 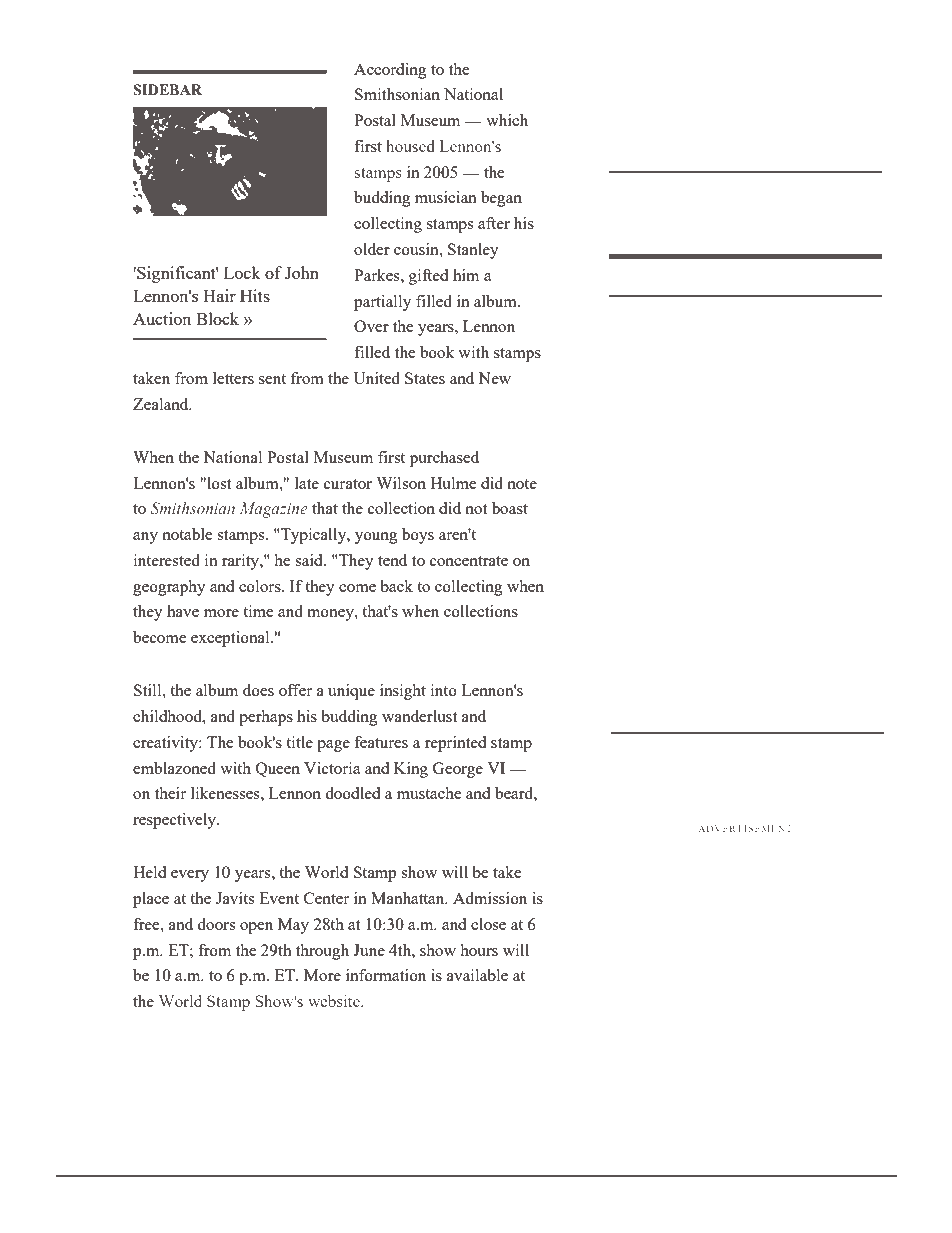 What do you see at coordinates (231, 639) in the screenshot?
I see `exceptional` at bounding box center [231, 639].
